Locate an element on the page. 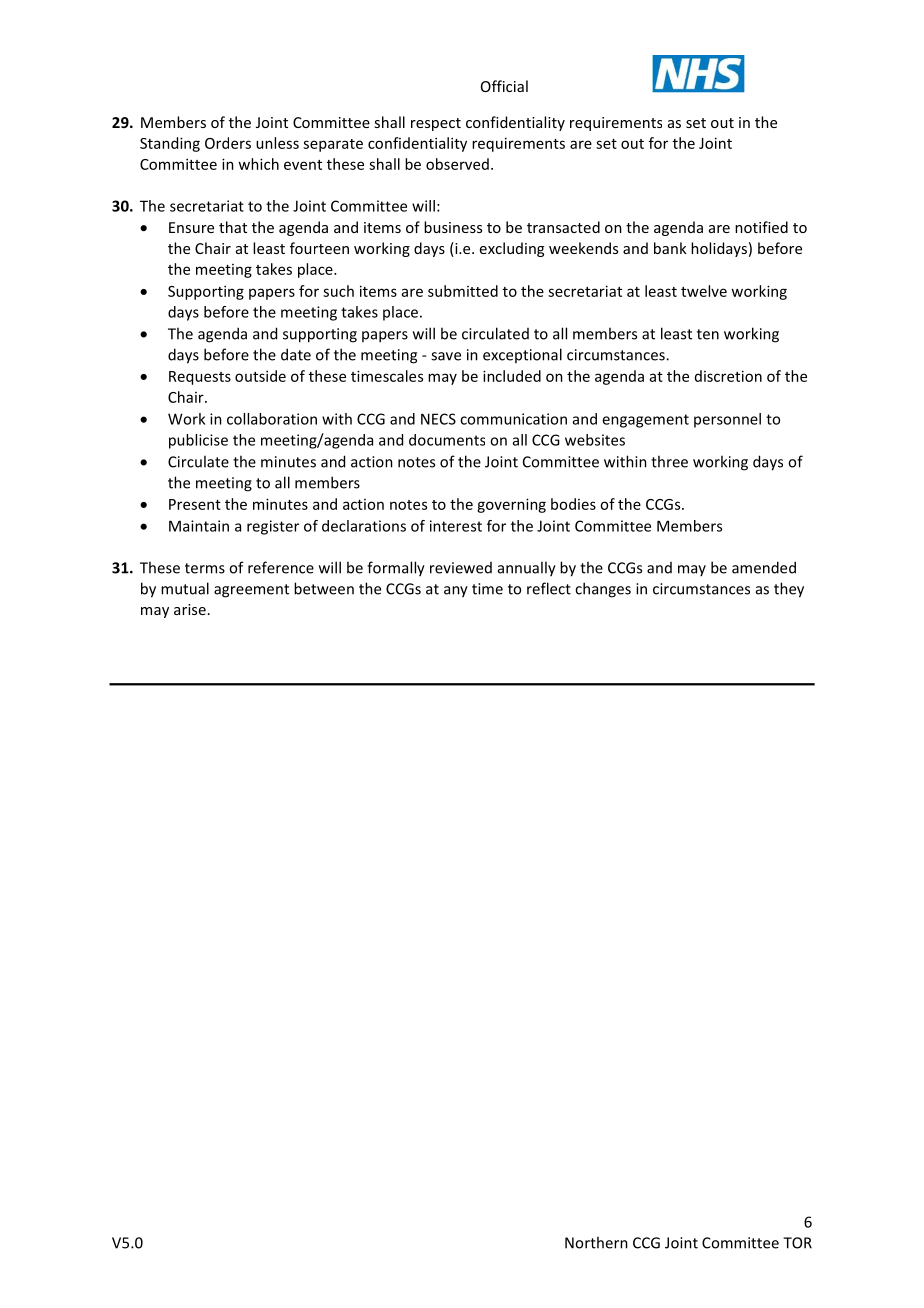  they is located at coordinates (789, 590).
